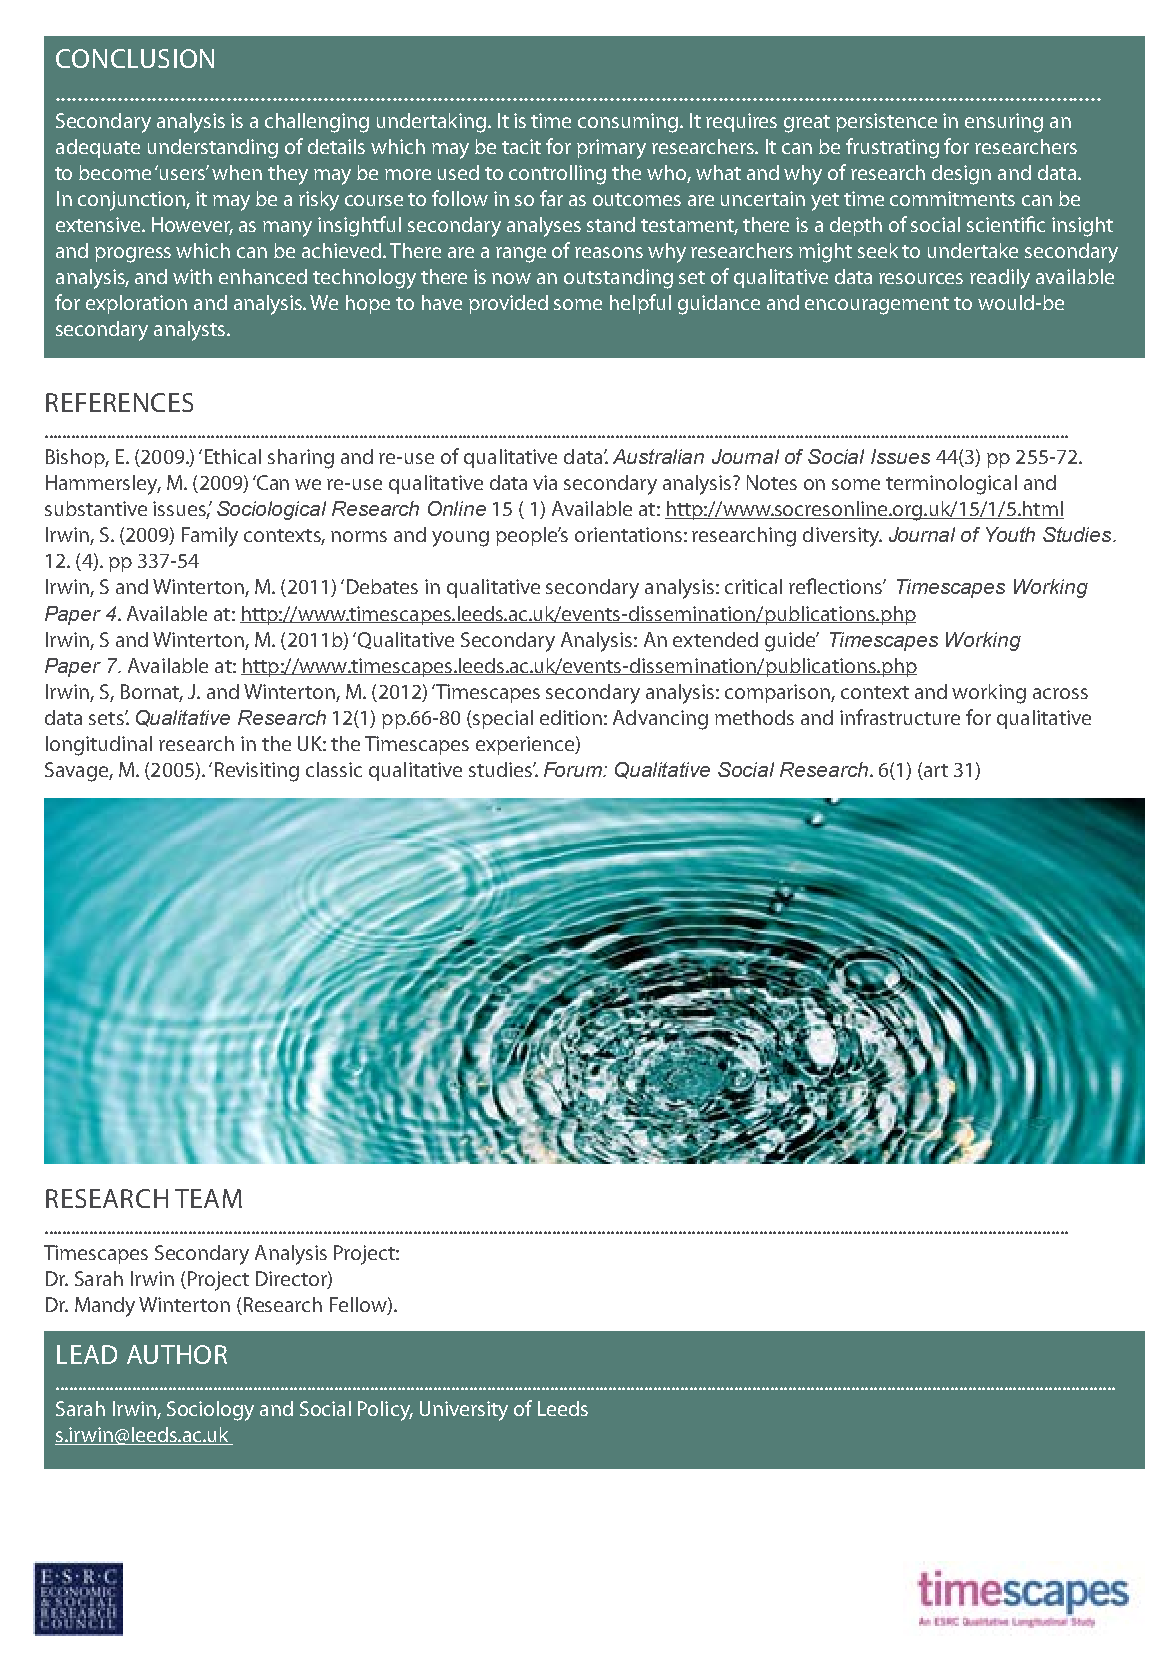 Image resolution: width=1175 pixels, height=1662 pixels. Describe the element at coordinates (886, 122) in the screenshot. I see `persistence` at that location.
